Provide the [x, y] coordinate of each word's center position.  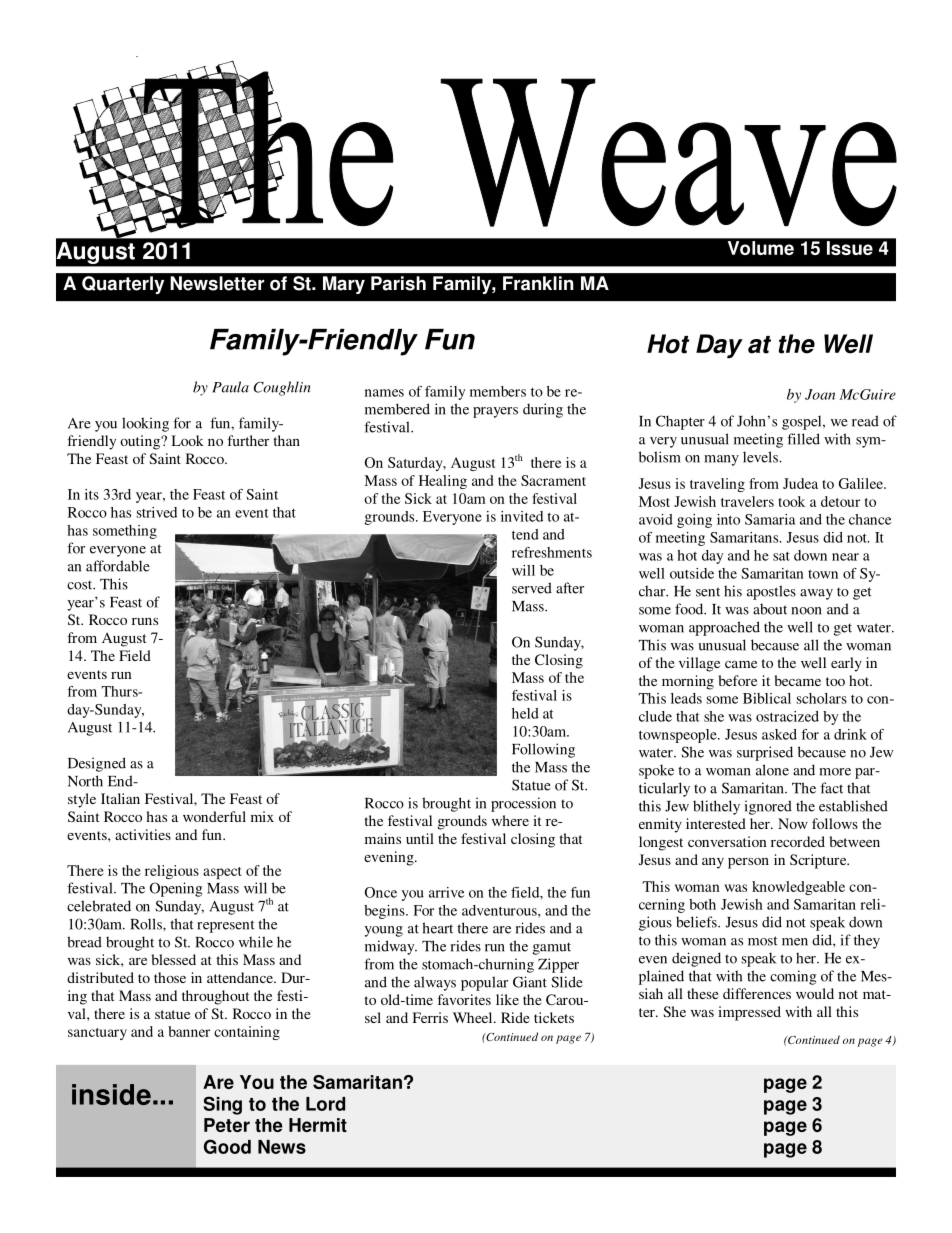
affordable [118, 566]
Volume [761, 248]
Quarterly [123, 285]
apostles [771, 592]
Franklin [538, 283]
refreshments [552, 552]
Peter [227, 1125]
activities [143, 834]
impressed [749, 1013]
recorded [798, 841]
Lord [325, 1104]
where [510, 820]
